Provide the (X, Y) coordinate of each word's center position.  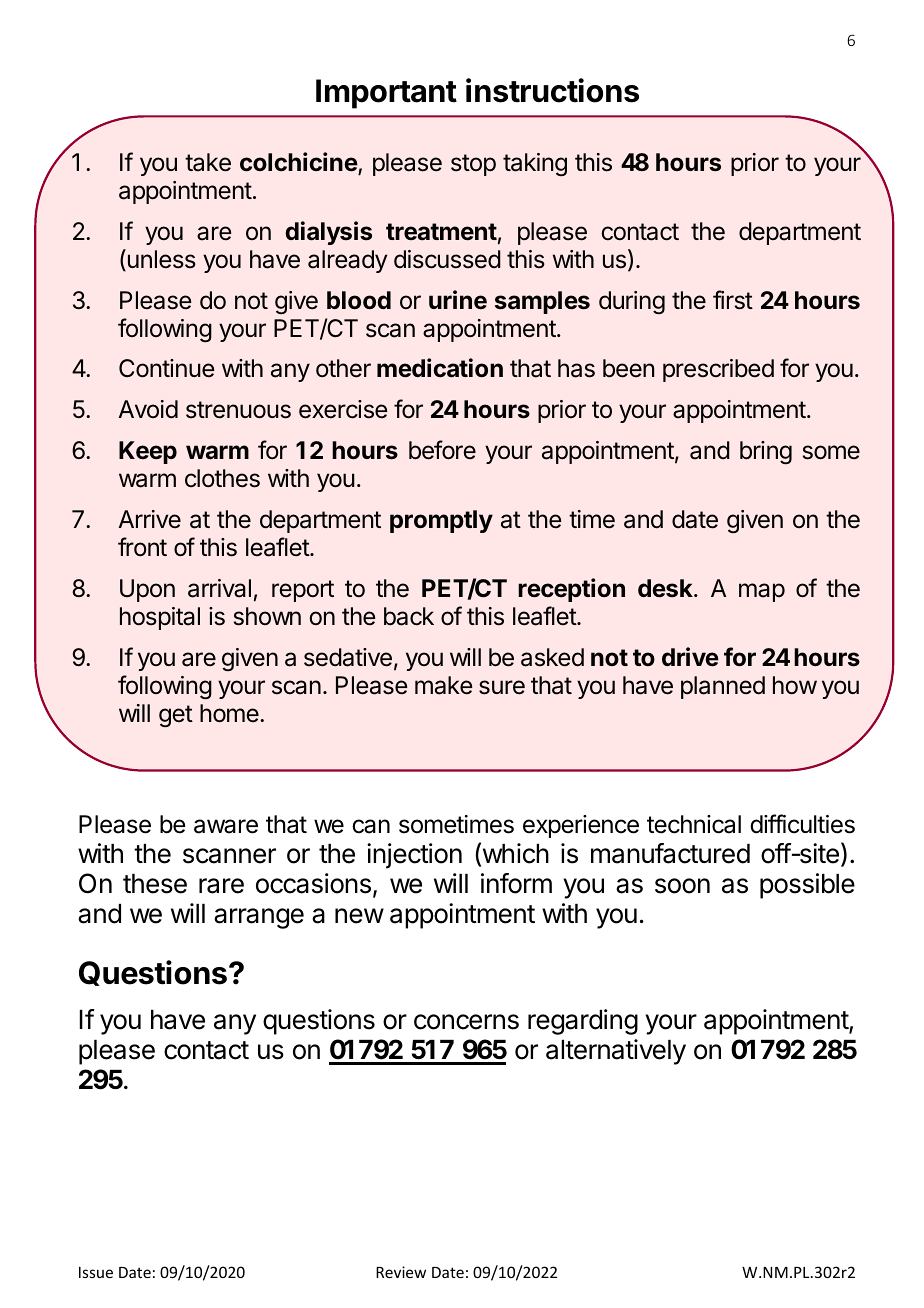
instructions (552, 90)
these (155, 884)
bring (766, 453)
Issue (96, 1272)
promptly (441, 521)
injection (414, 856)
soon (682, 886)
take (208, 162)
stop (473, 165)
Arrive (149, 519)
